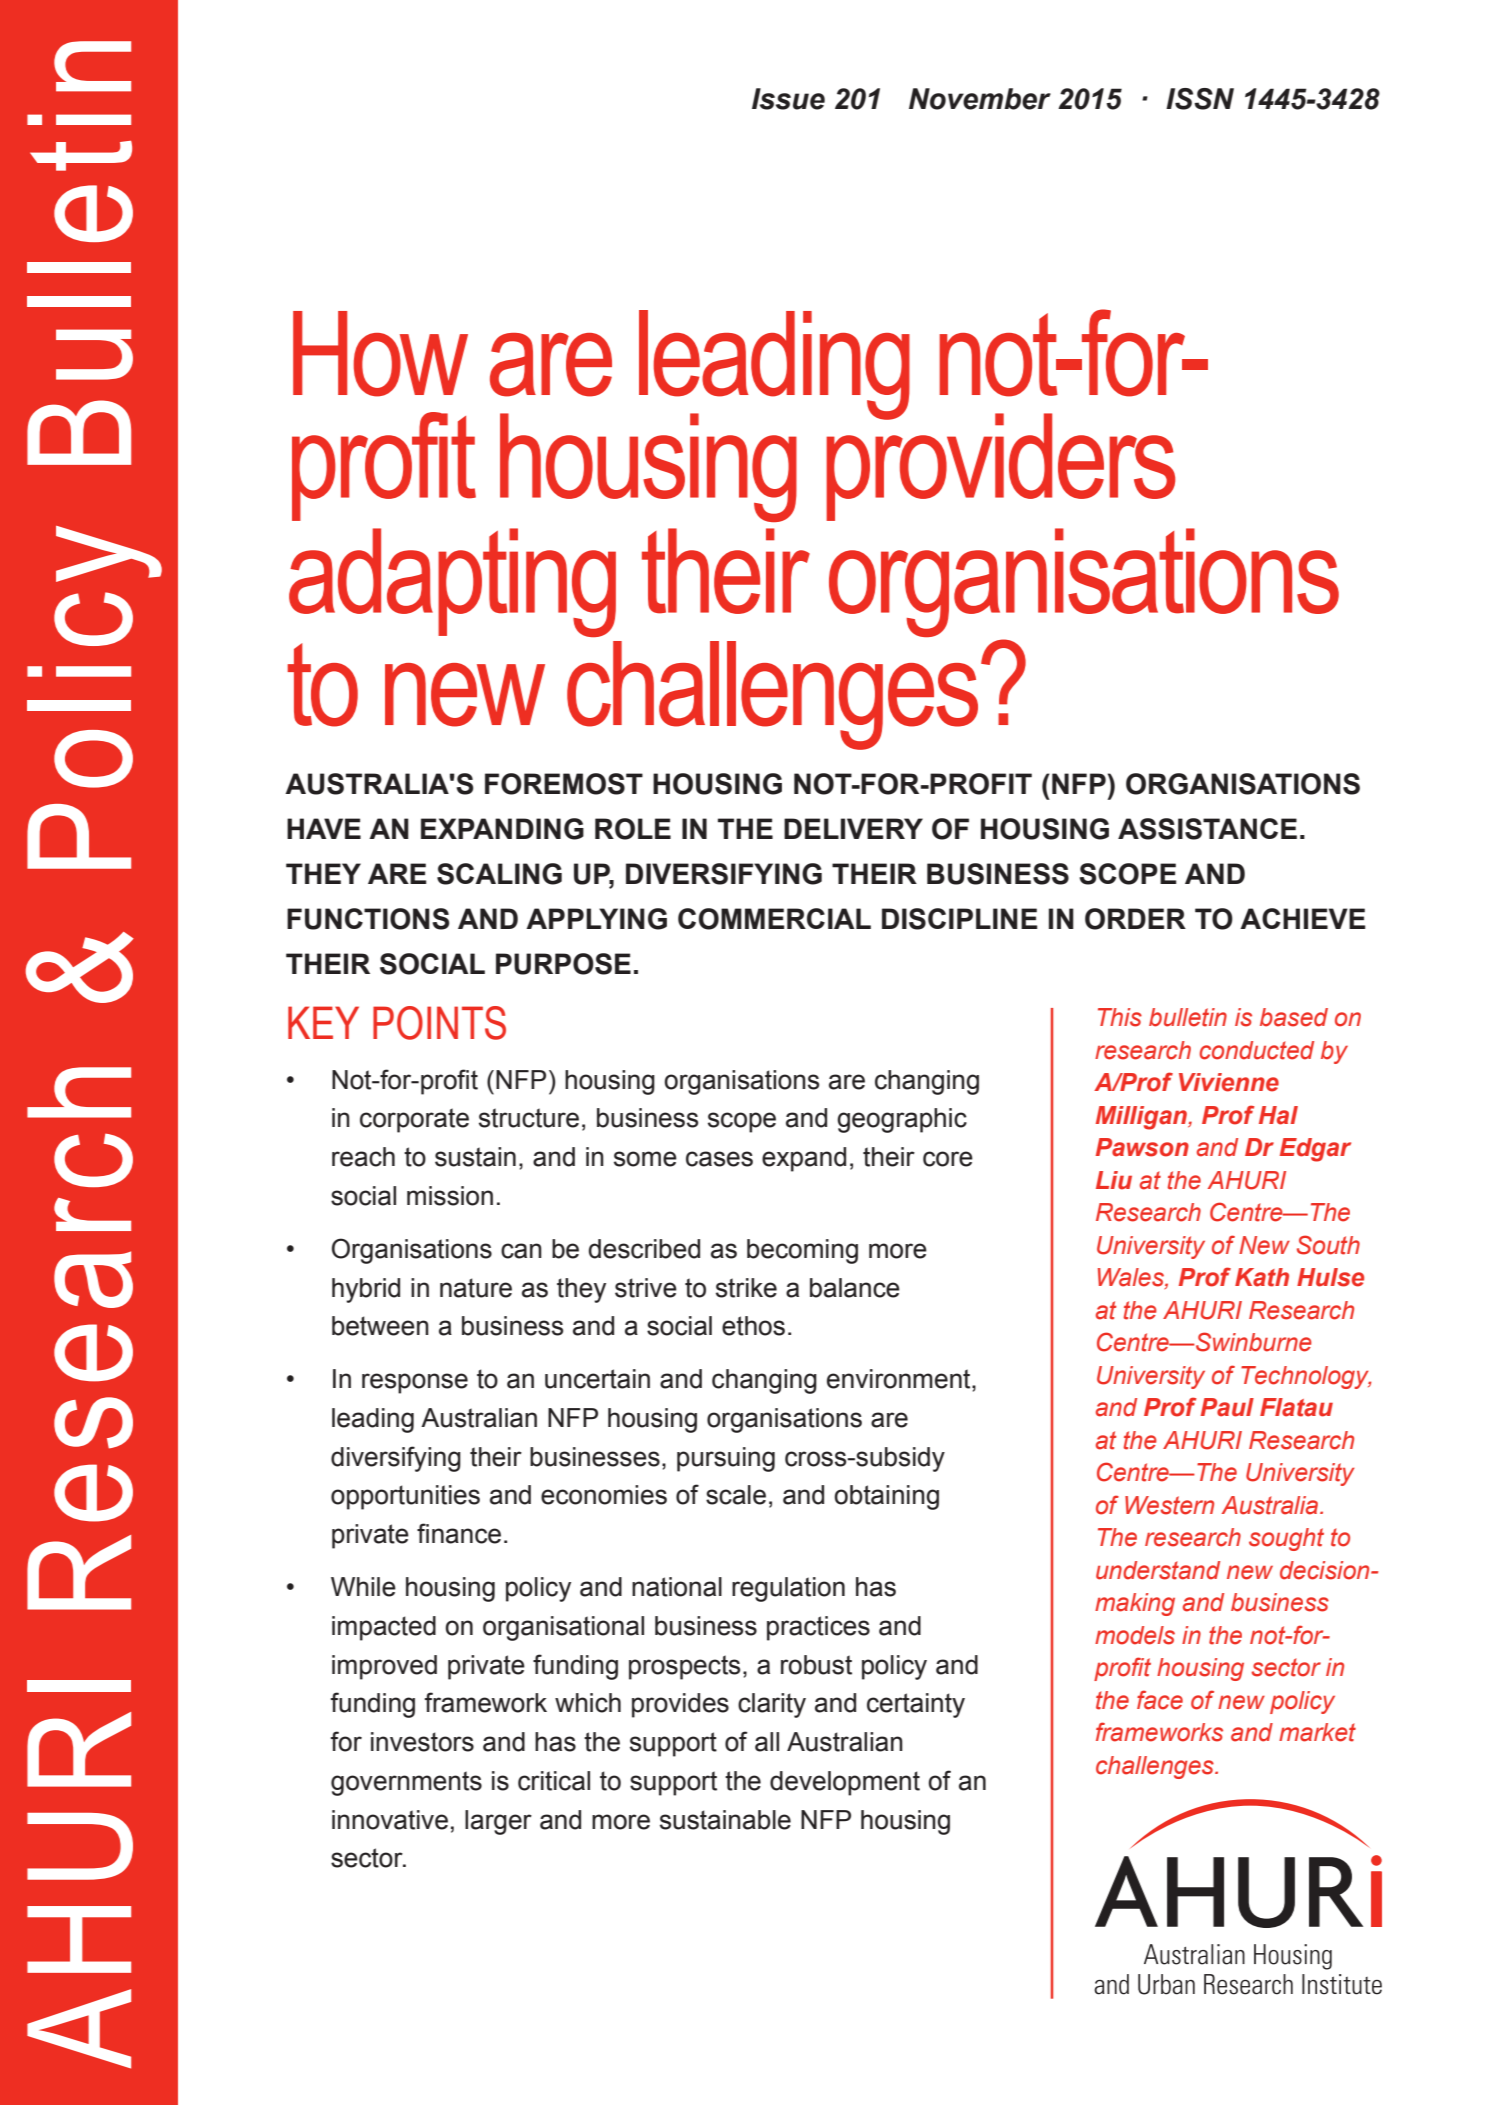 This screenshot has height=2105, width=1488. I want to click on ORDER, so click(1135, 919).
